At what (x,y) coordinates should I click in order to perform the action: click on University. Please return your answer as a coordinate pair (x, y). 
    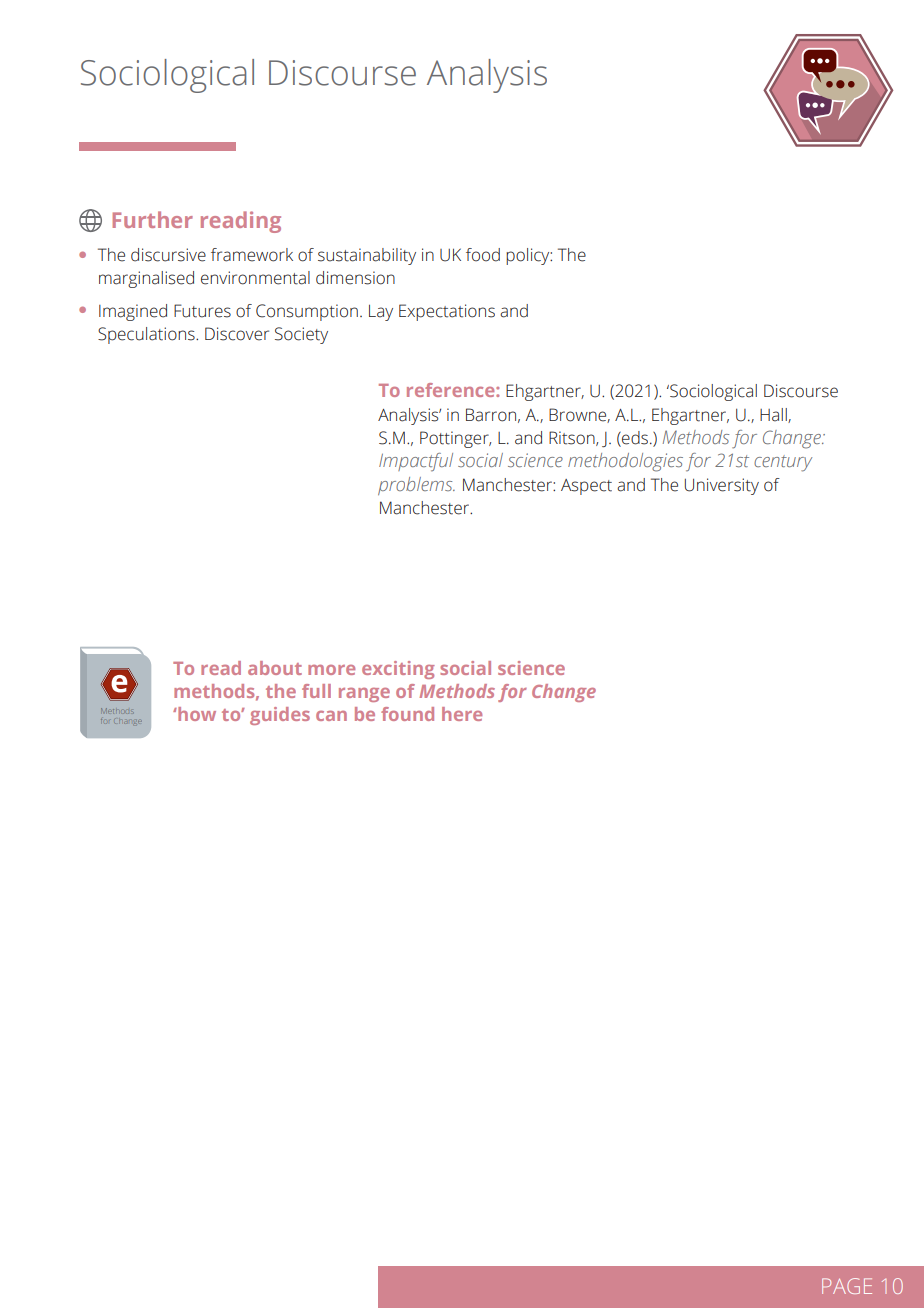
    Looking at the image, I should click on (722, 486).
